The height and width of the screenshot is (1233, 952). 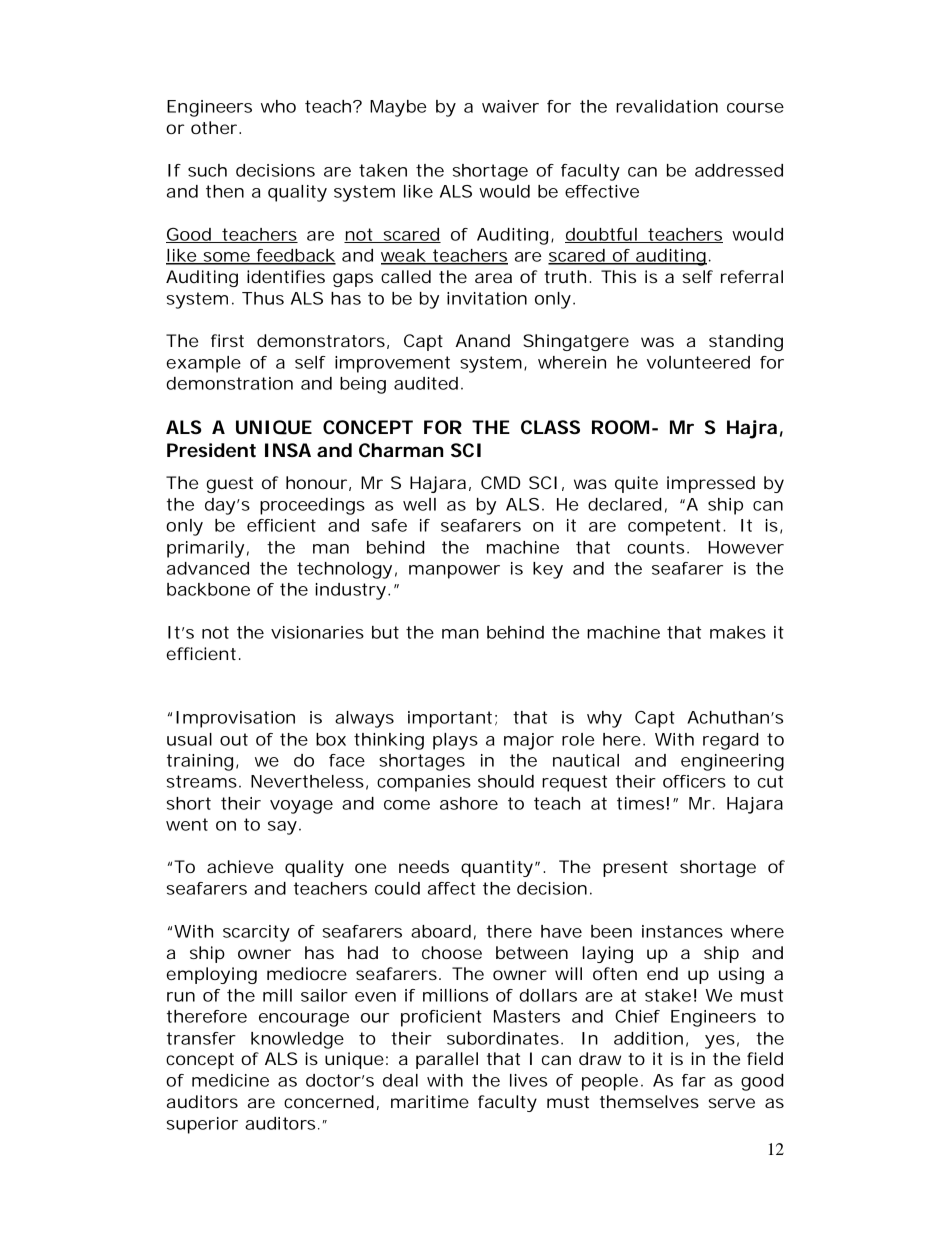 I want to click on waiver, so click(x=510, y=106).
